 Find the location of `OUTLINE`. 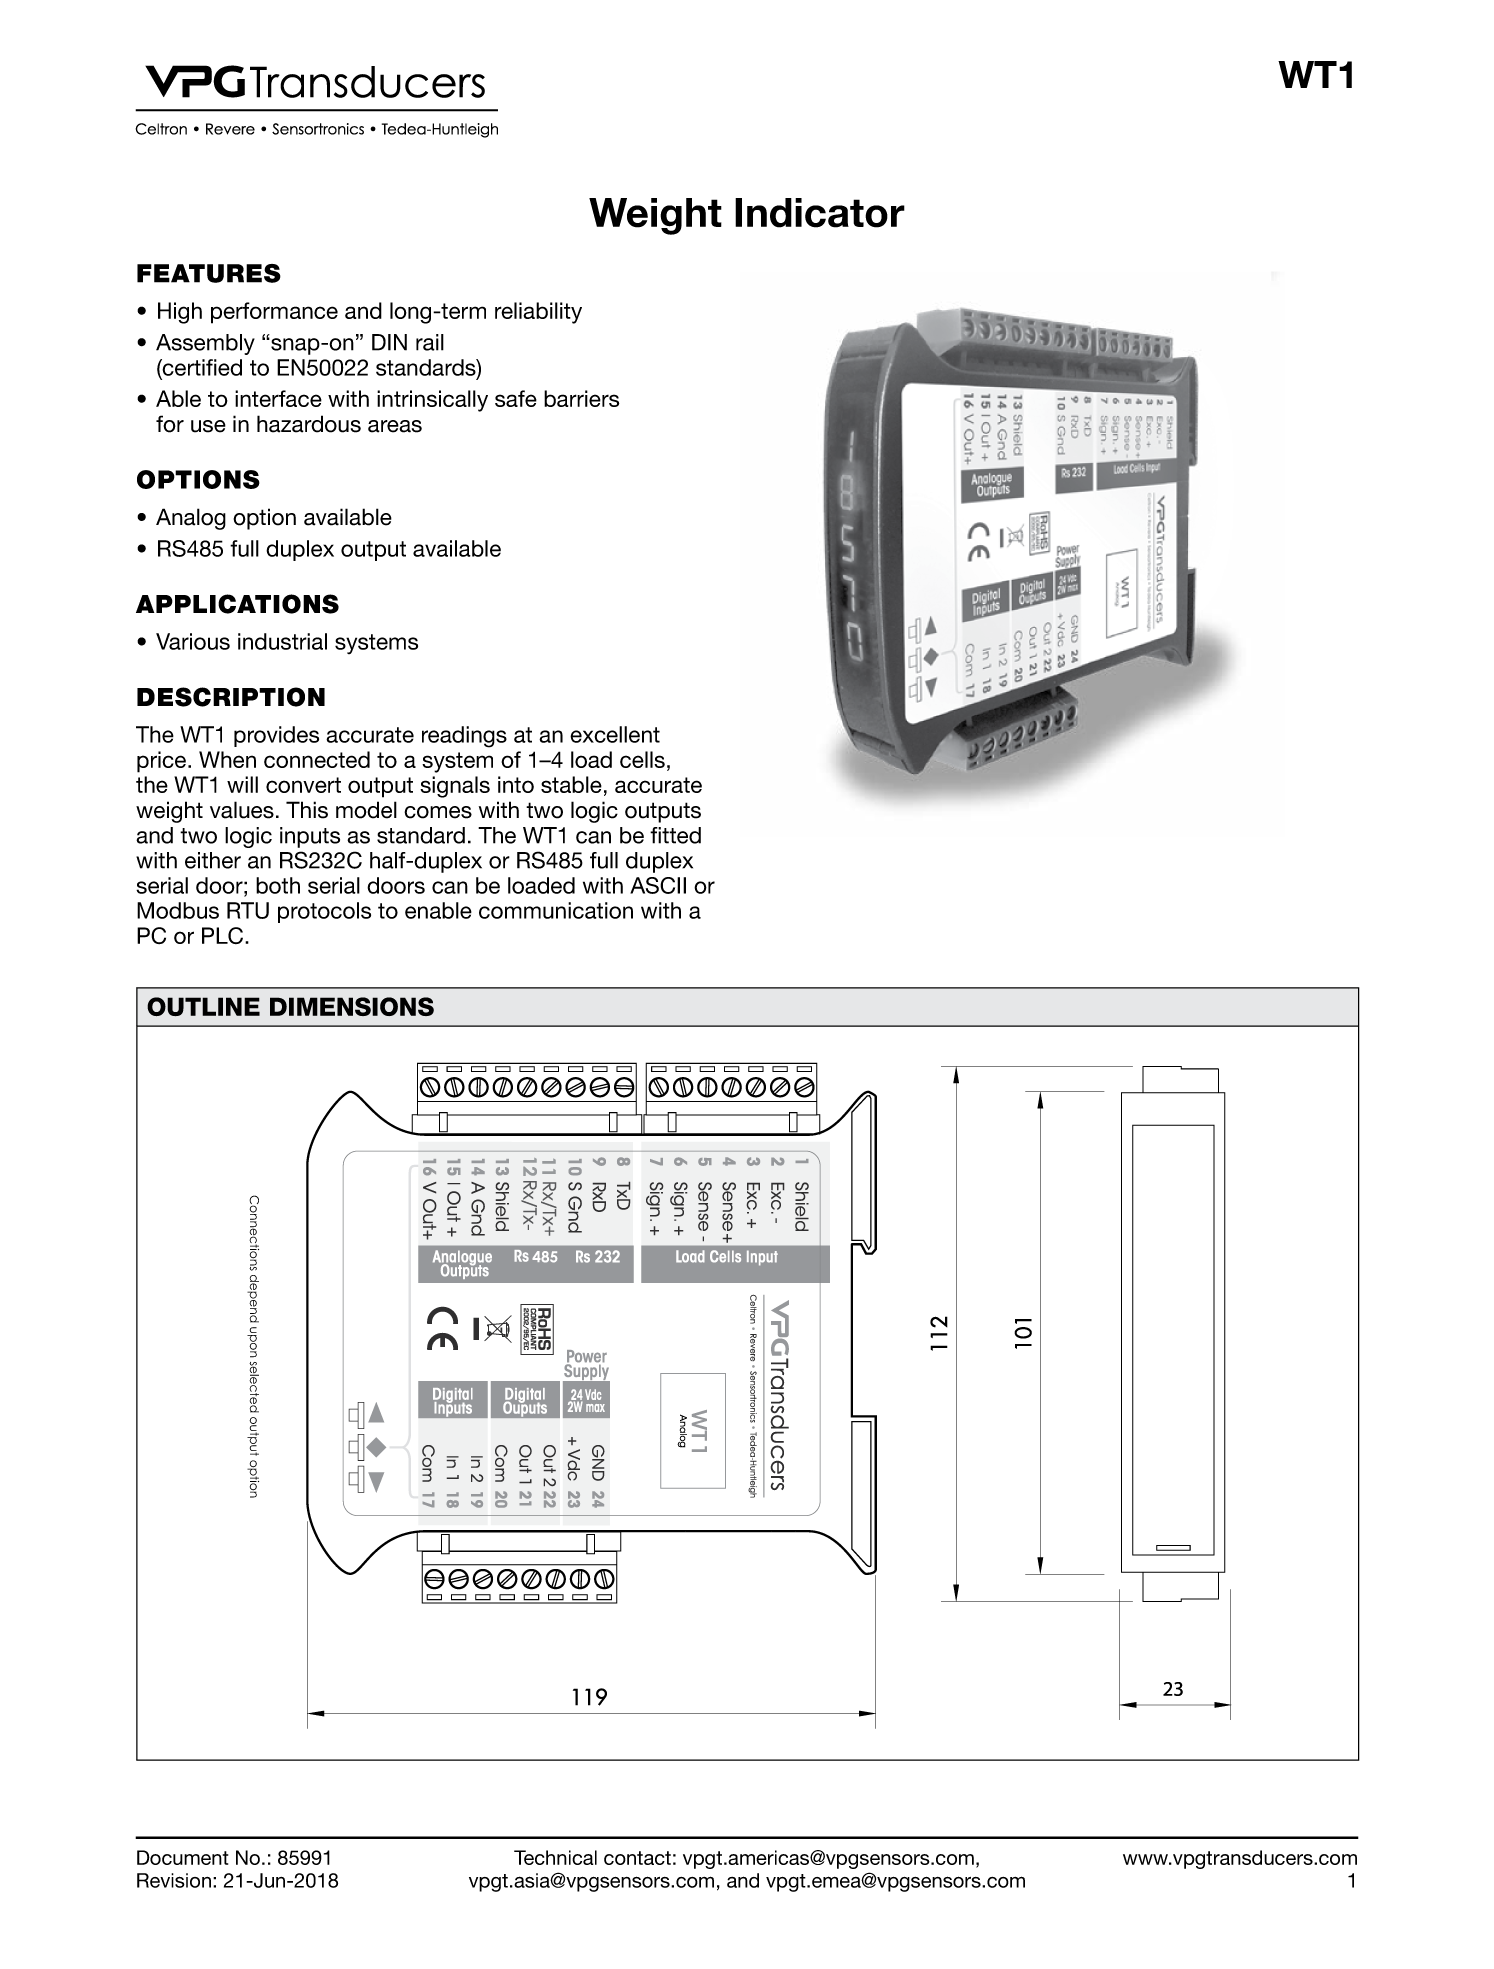

OUTLINE is located at coordinates (203, 1006).
